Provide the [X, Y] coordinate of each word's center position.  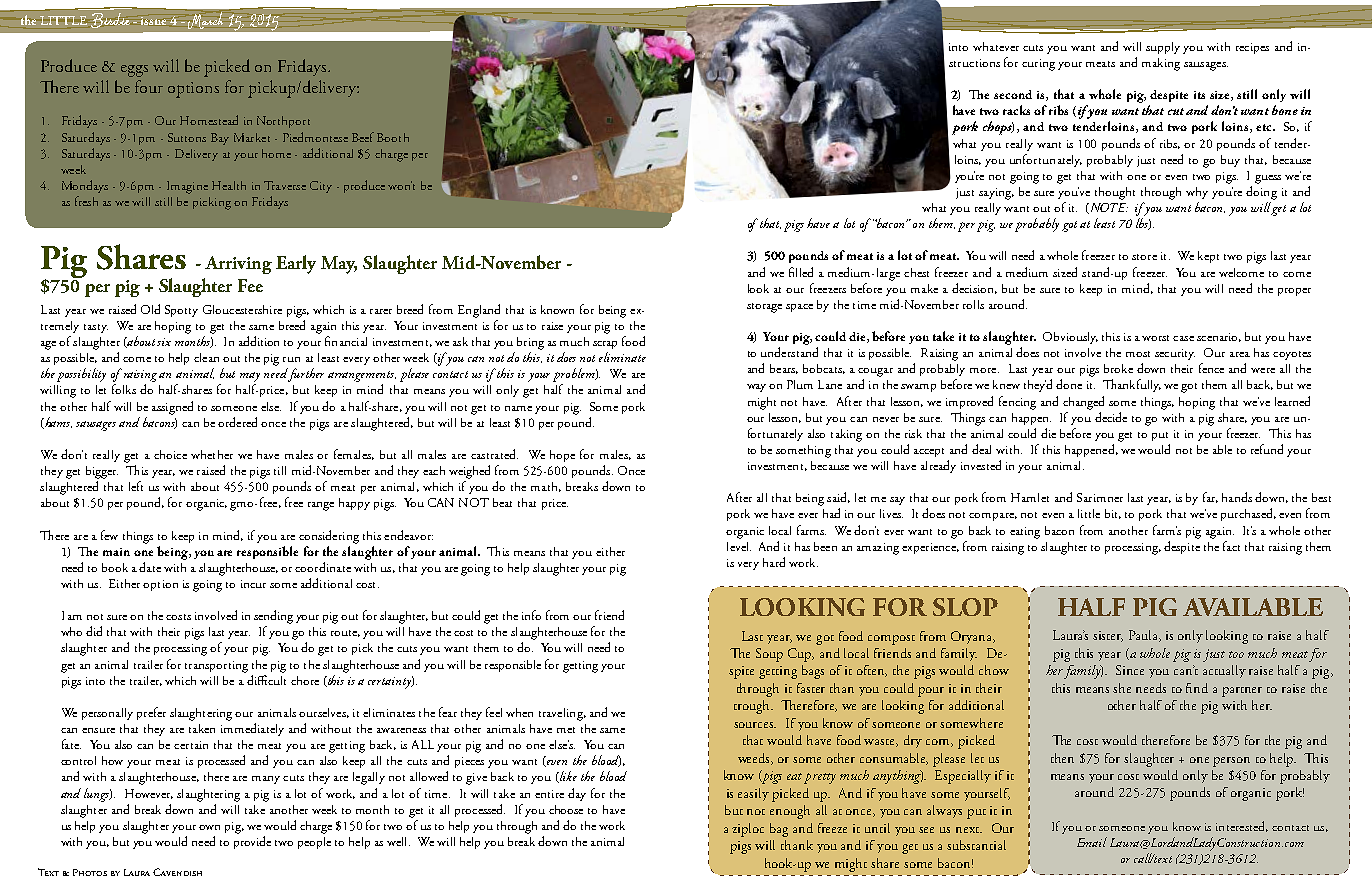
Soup [769, 655]
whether [212, 454]
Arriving [238, 265]
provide [252, 842]
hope [562, 456]
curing [1038, 65]
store [1144, 257]
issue [153, 21]
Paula [1145, 636]
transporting [216, 667]
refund [1267, 449]
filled [801, 272]
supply [1163, 48]
